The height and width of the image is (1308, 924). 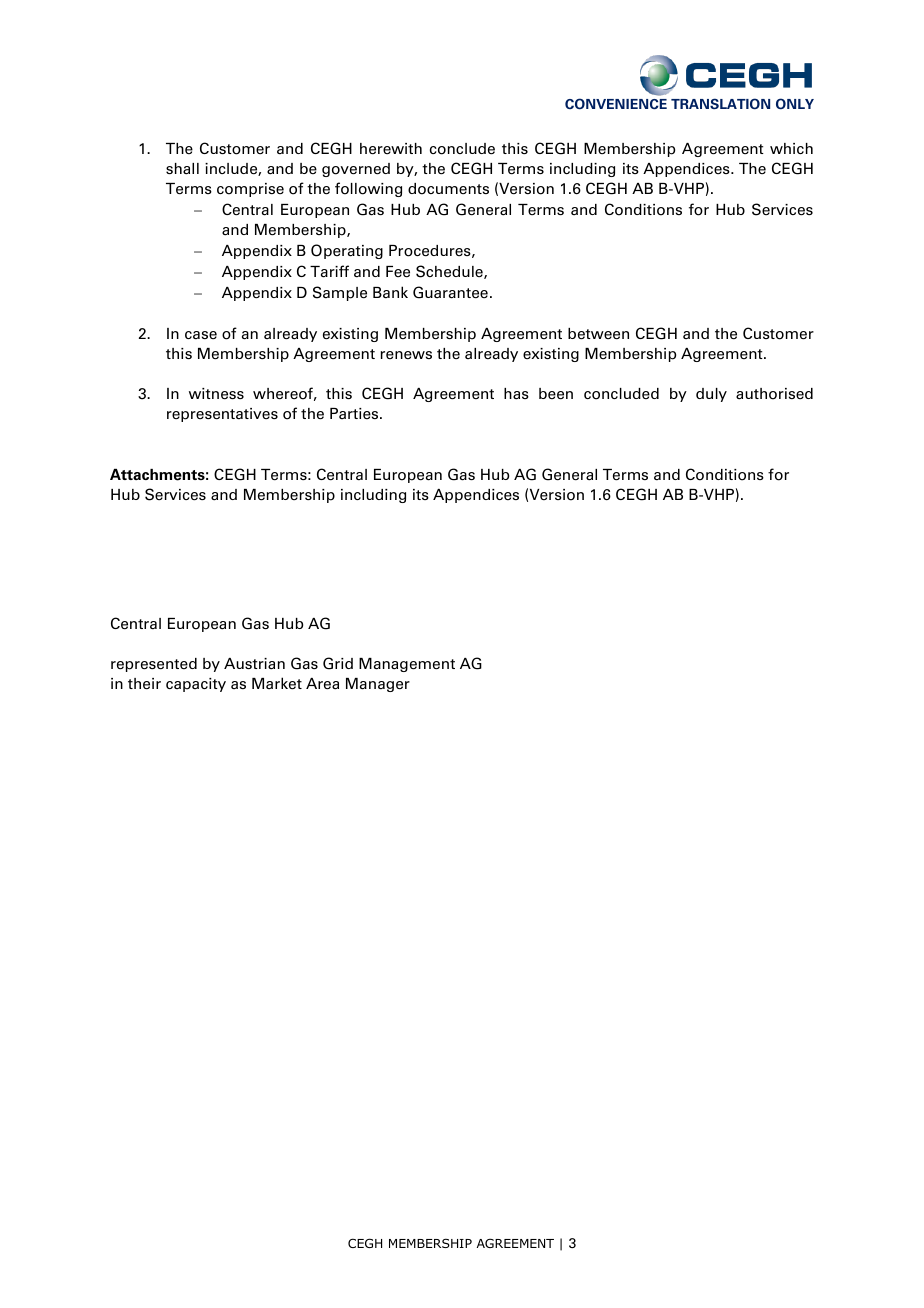 I want to click on has, so click(x=516, y=394).
